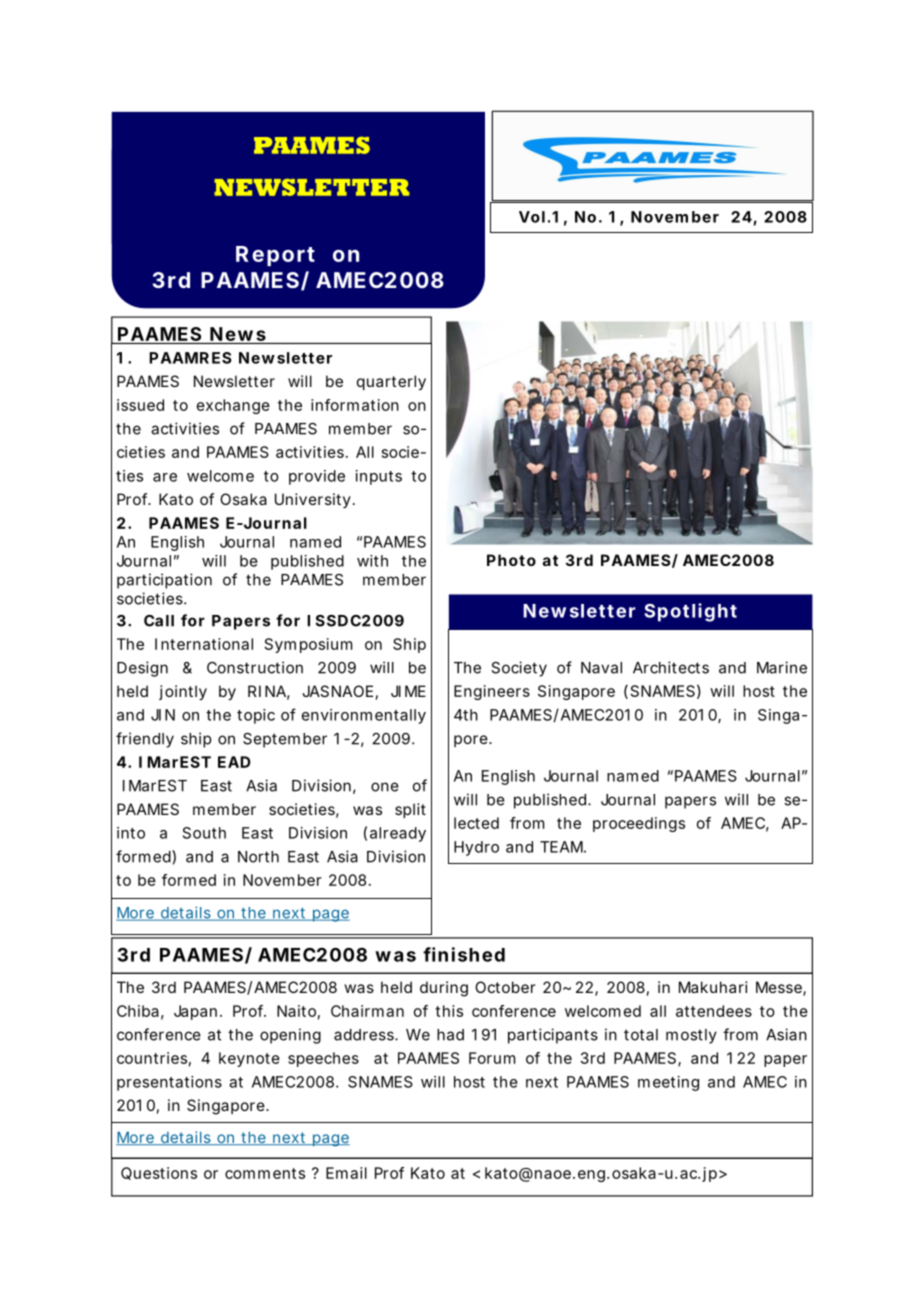  I want to click on Email, so click(346, 1173).
